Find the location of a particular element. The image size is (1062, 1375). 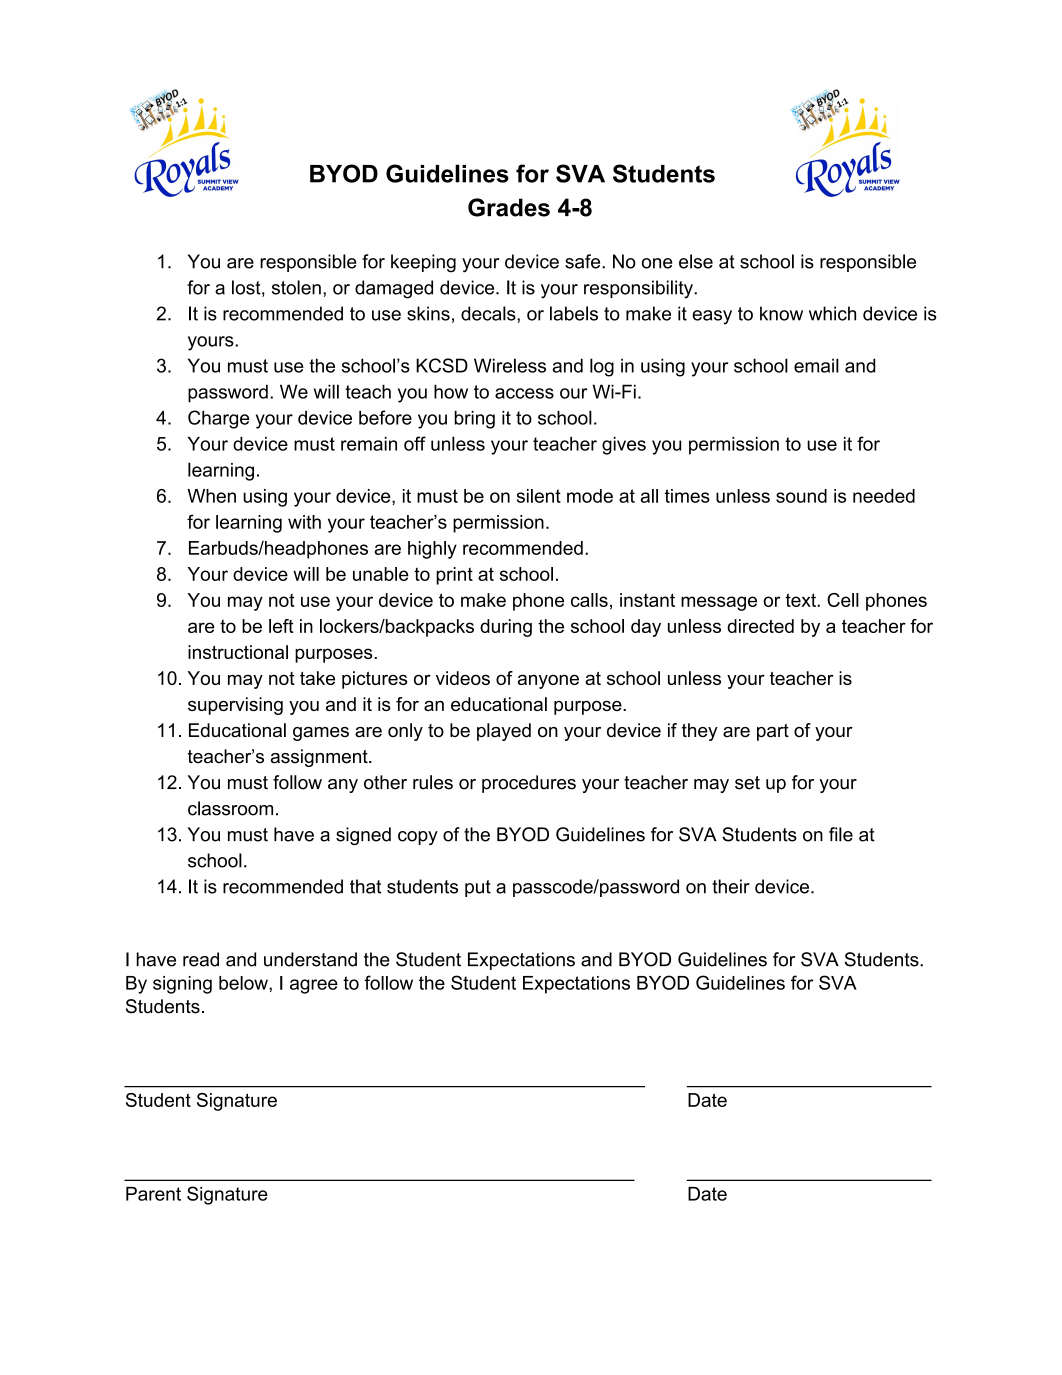

stolen is located at coordinates (296, 287).
